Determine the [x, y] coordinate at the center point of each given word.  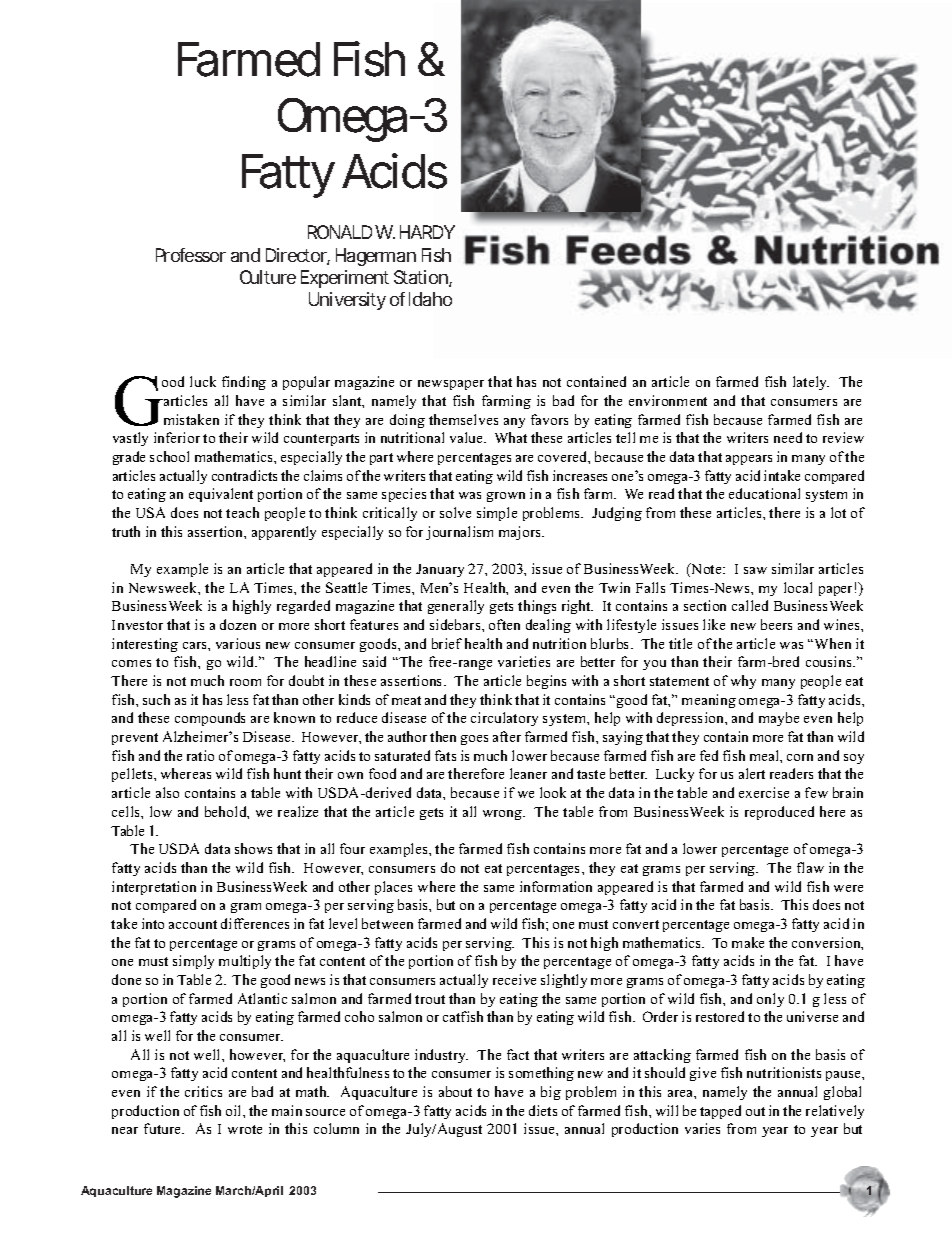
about [455, 1091]
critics [203, 1091]
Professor [191, 255]
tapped [720, 1112]
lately [811, 383]
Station [422, 278]
